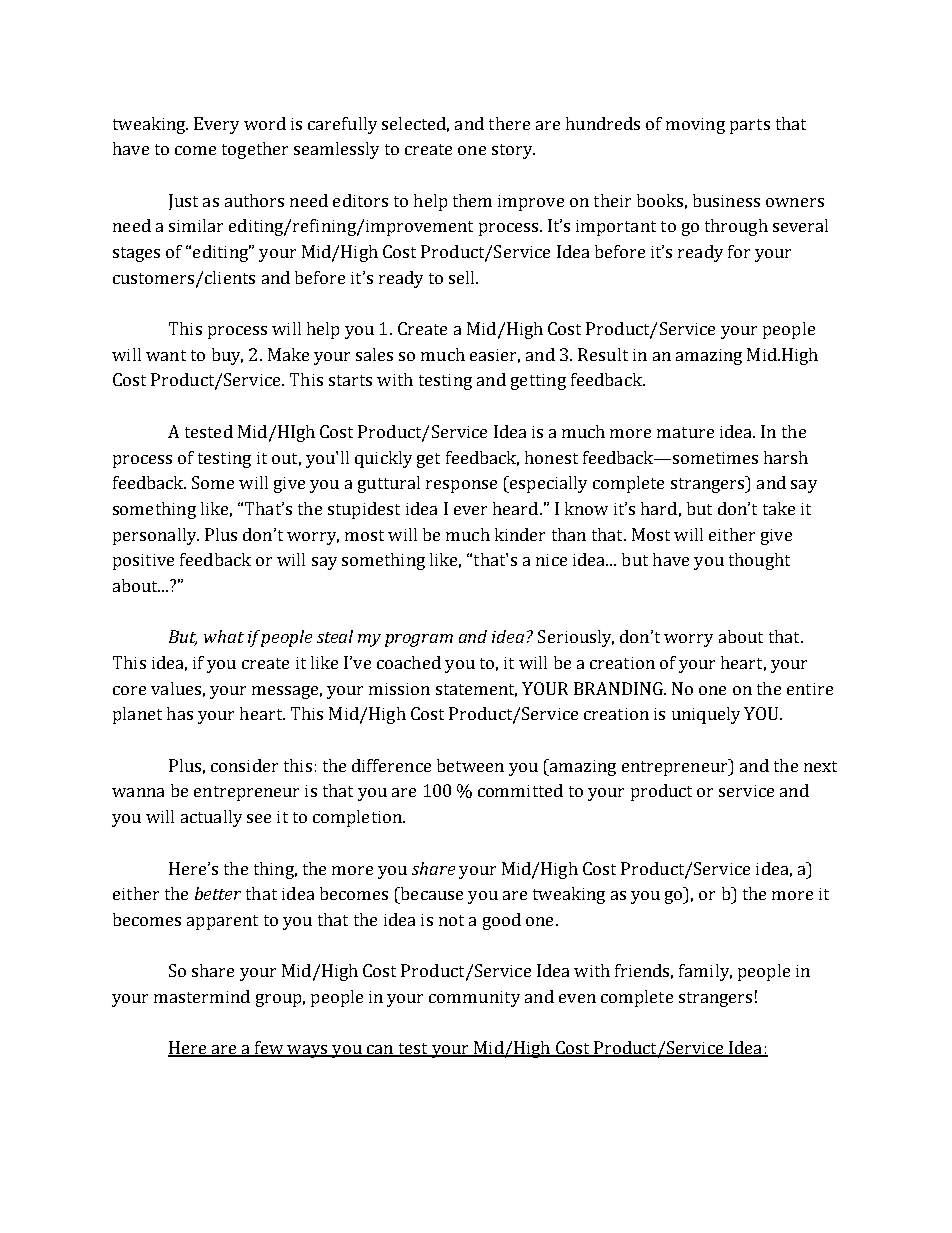  I want to click on community, so click(474, 999).
